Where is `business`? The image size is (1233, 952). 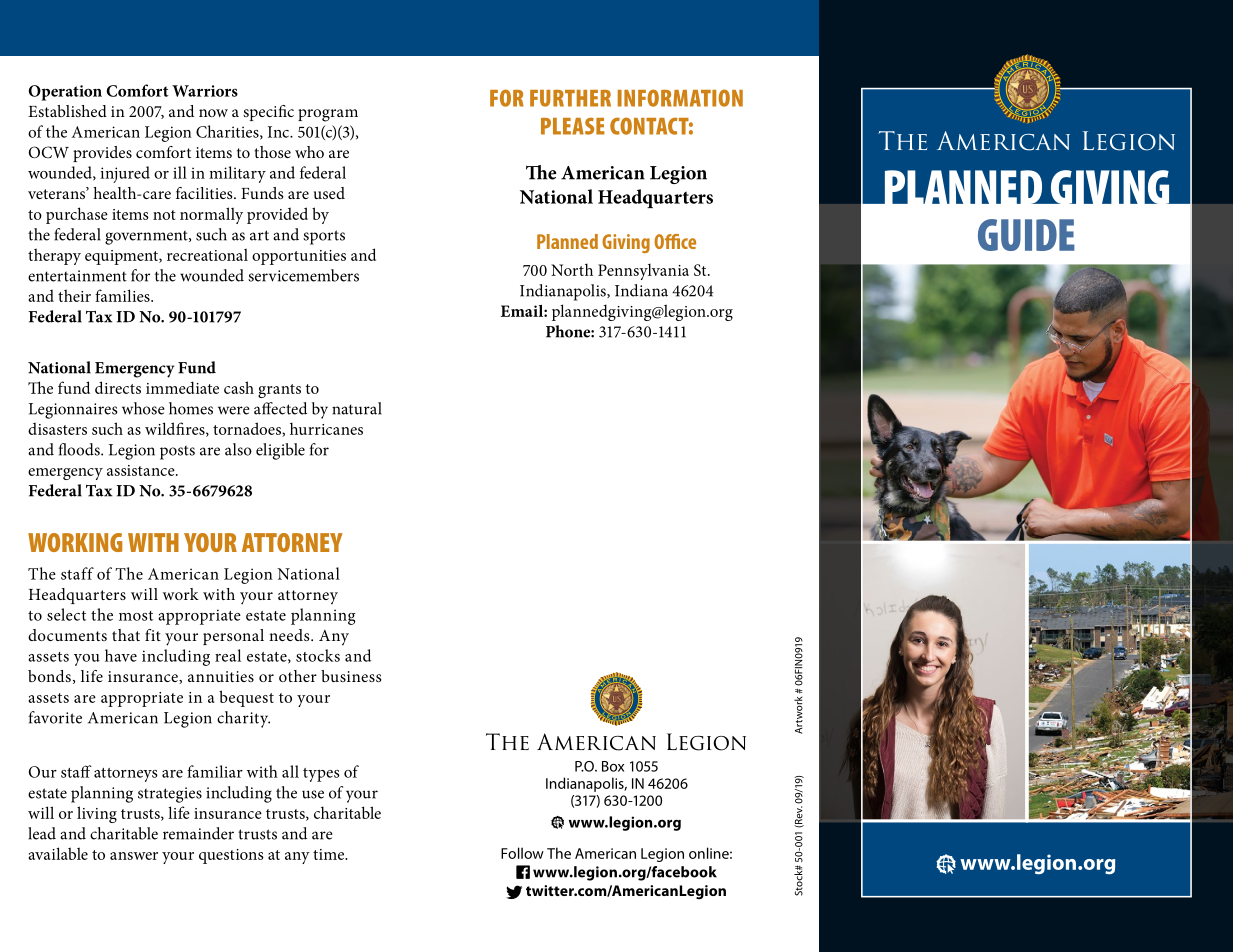
business is located at coordinates (351, 676).
